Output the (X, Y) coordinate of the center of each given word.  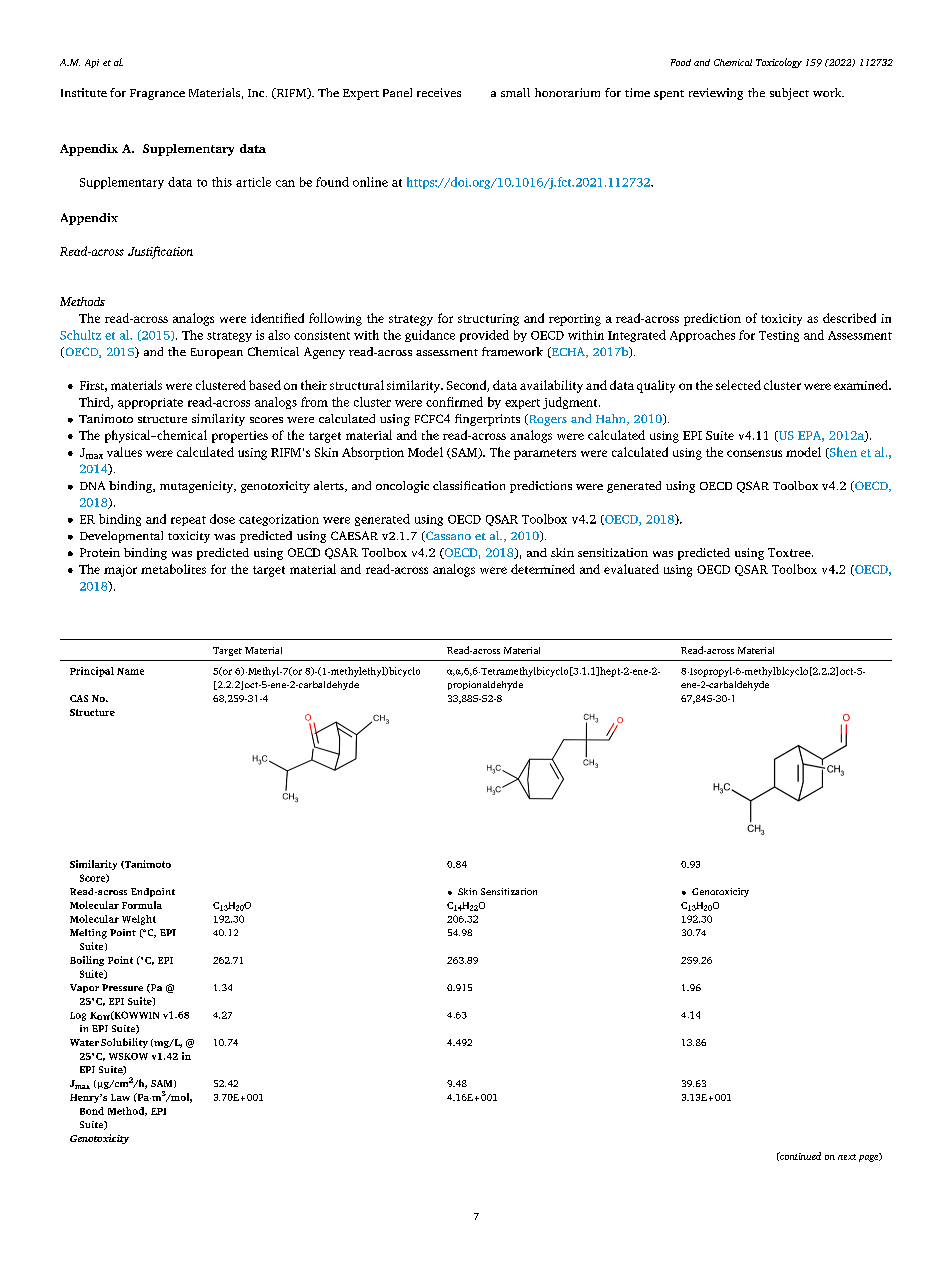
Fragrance (157, 94)
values (124, 452)
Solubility (124, 1043)
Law (120, 1097)
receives (439, 92)
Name (130, 671)
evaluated (631, 569)
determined (543, 569)
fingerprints (487, 420)
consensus (754, 453)
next (847, 1157)
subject (789, 94)
